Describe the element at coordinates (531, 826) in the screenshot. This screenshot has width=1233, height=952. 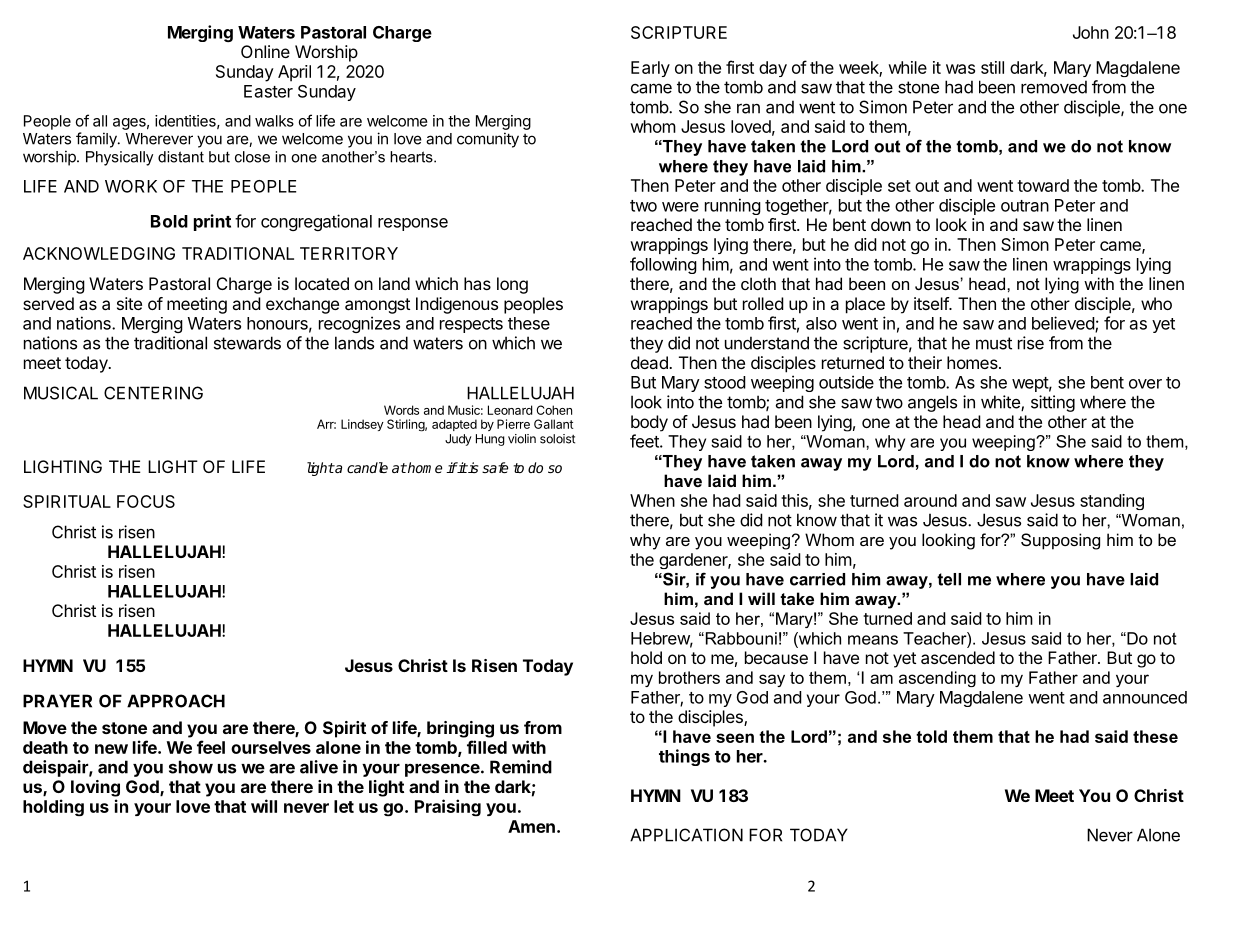
I see `Amen` at that location.
